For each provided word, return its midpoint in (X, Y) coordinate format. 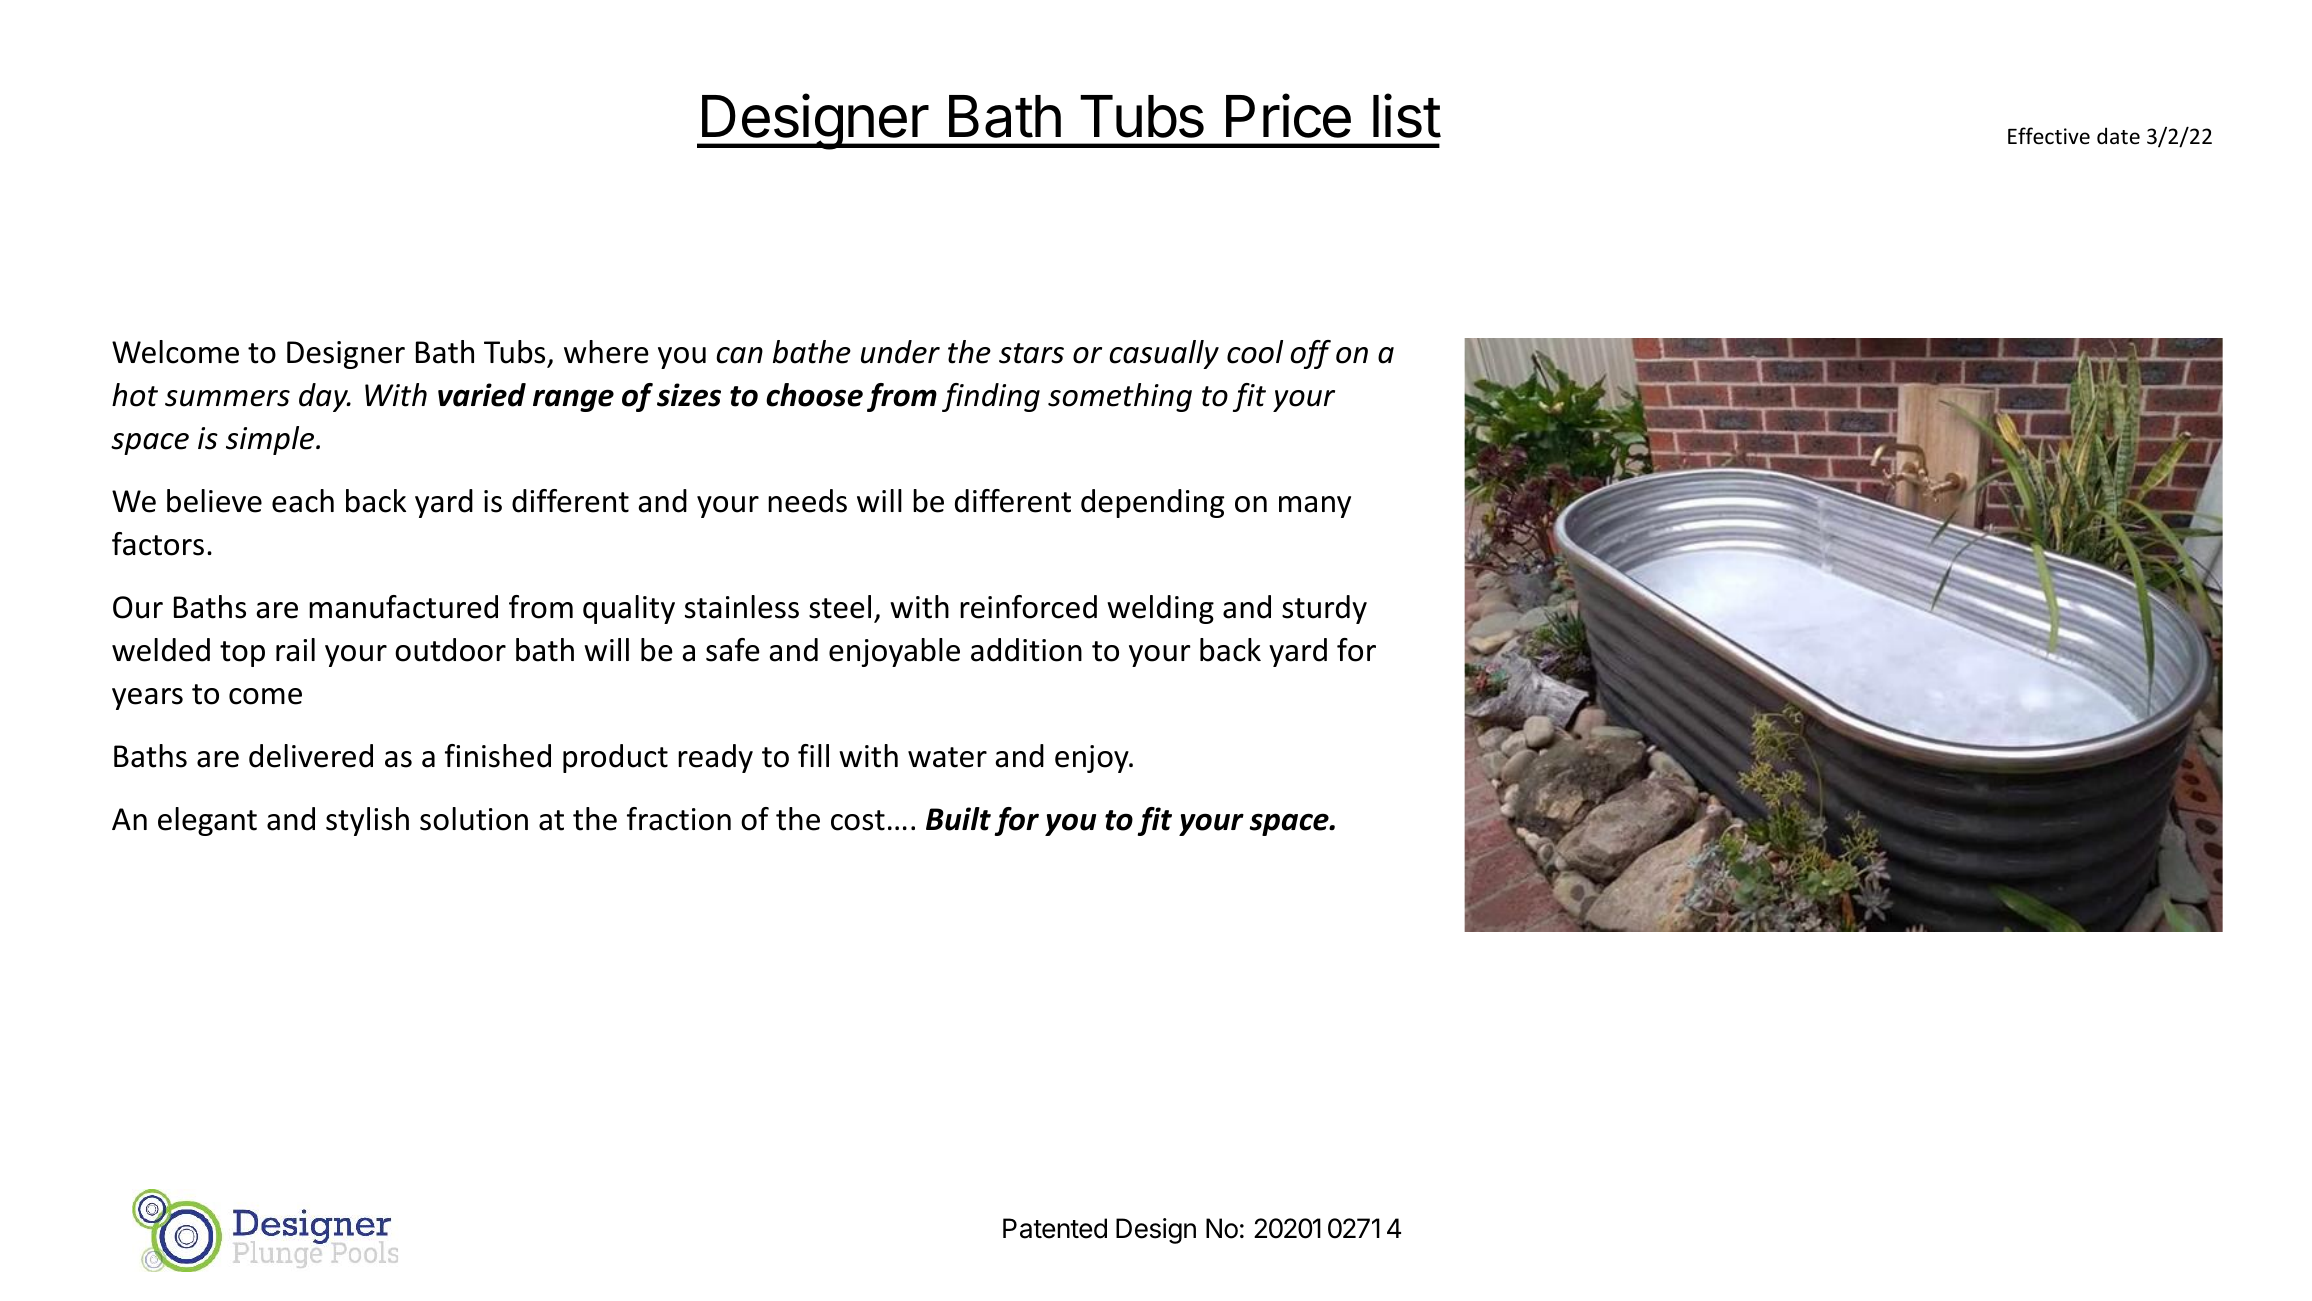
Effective (2049, 135)
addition (1026, 650)
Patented (1055, 1228)
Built (958, 819)
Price (1288, 116)
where (606, 352)
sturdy (1324, 609)
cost (858, 820)
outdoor (450, 650)
